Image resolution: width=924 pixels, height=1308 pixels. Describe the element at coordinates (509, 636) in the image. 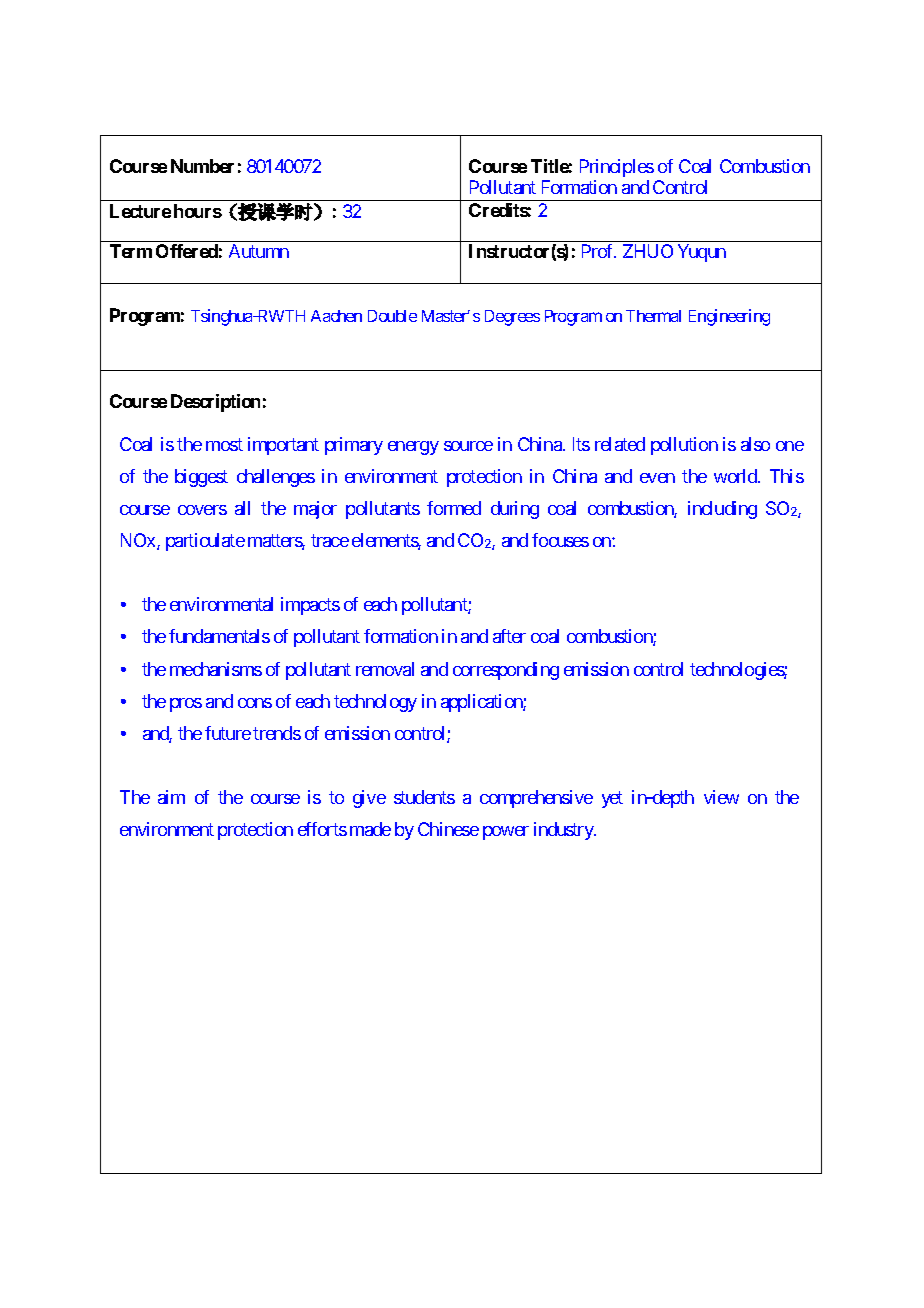

I see `after` at that location.
